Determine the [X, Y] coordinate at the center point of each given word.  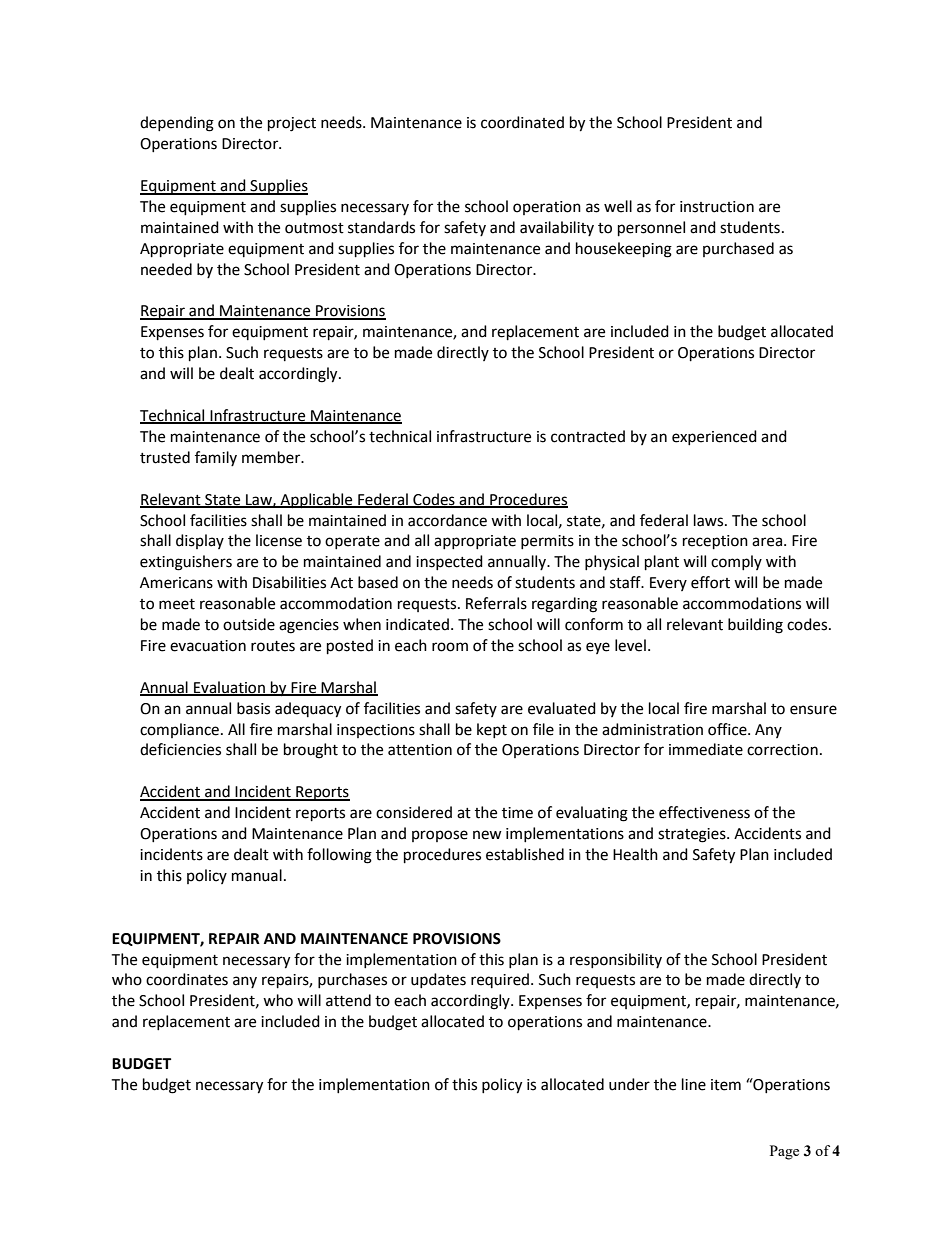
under [629, 1084]
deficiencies [180, 749]
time [517, 813]
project [292, 124]
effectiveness [704, 812]
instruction [717, 207]
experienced [714, 437]
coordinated [522, 122]
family [216, 458]
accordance [447, 520]
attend [348, 1000]
